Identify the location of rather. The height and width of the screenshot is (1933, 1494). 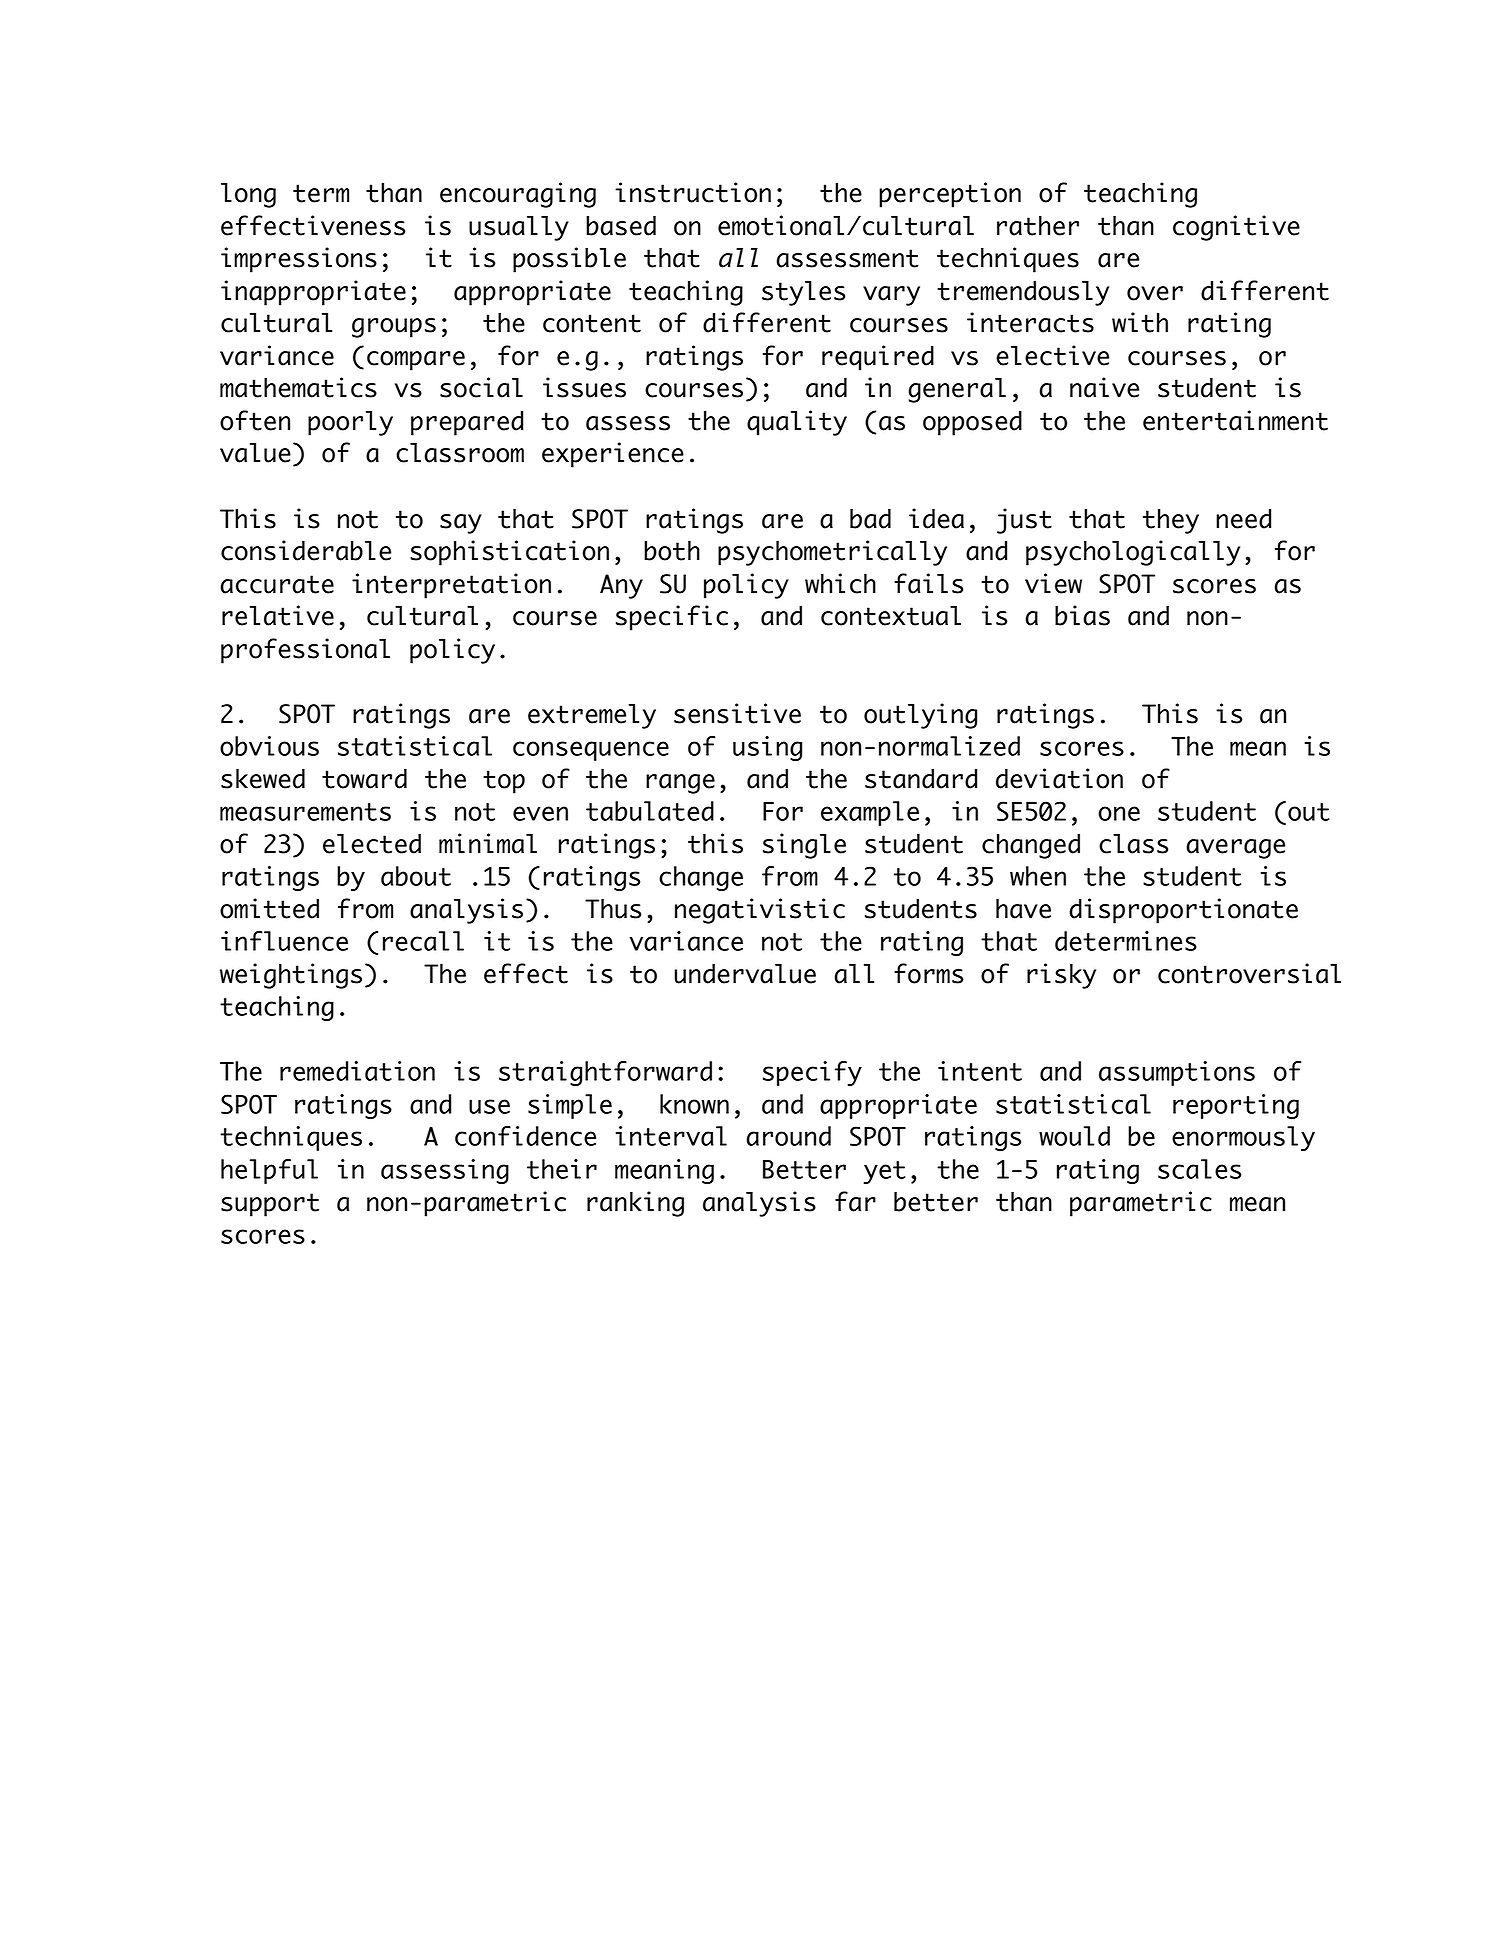
(1038, 225).
